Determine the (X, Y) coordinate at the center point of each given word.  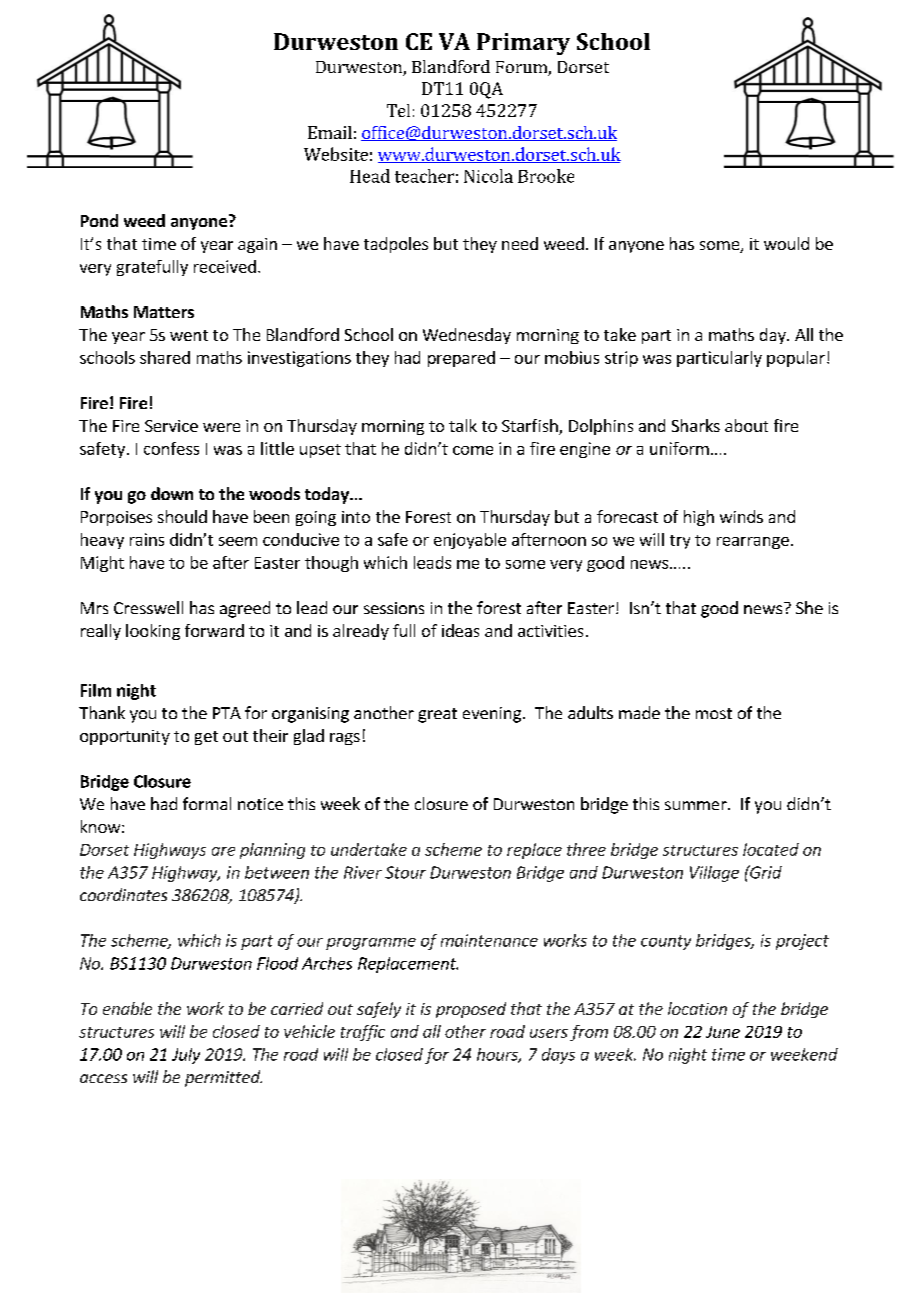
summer (697, 805)
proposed (471, 1010)
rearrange (753, 543)
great (437, 715)
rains (147, 539)
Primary (523, 44)
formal (207, 803)
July (186, 1056)
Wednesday (467, 336)
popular (796, 359)
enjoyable (470, 541)
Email (330, 132)
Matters (164, 312)
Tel (398, 110)
